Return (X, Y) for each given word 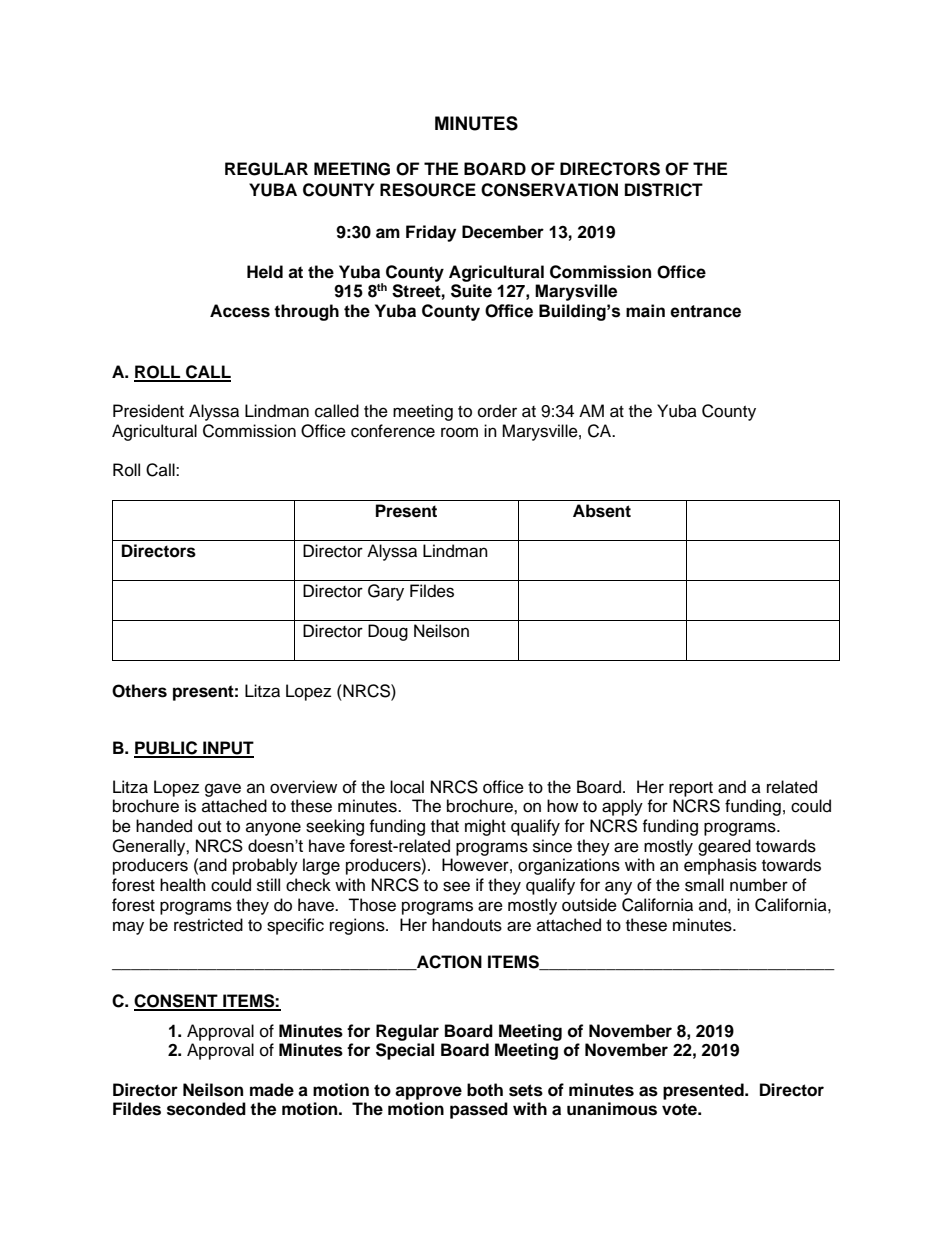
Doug (388, 632)
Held (265, 272)
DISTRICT (664, 190)
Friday (431, 233)
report (691, 789)
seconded (206, 1109)
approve (428, 1093)
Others (139, 691)
